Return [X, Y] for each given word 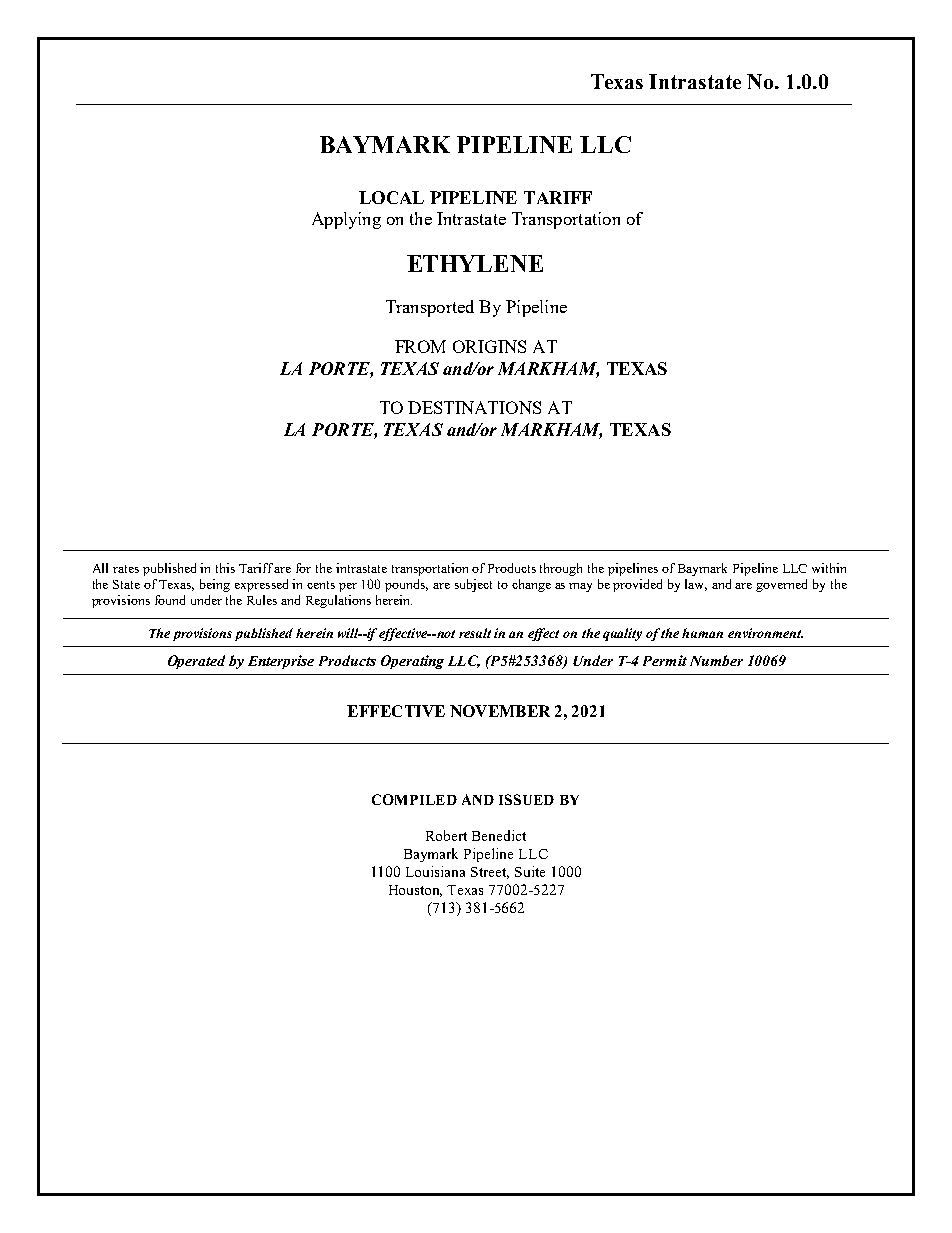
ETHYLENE [475, 263]
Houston [415, 891]
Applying [346, 220]
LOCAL [391, 197]
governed [781, 585]
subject [473, 585]
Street [490, 873]
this [225, 568]
